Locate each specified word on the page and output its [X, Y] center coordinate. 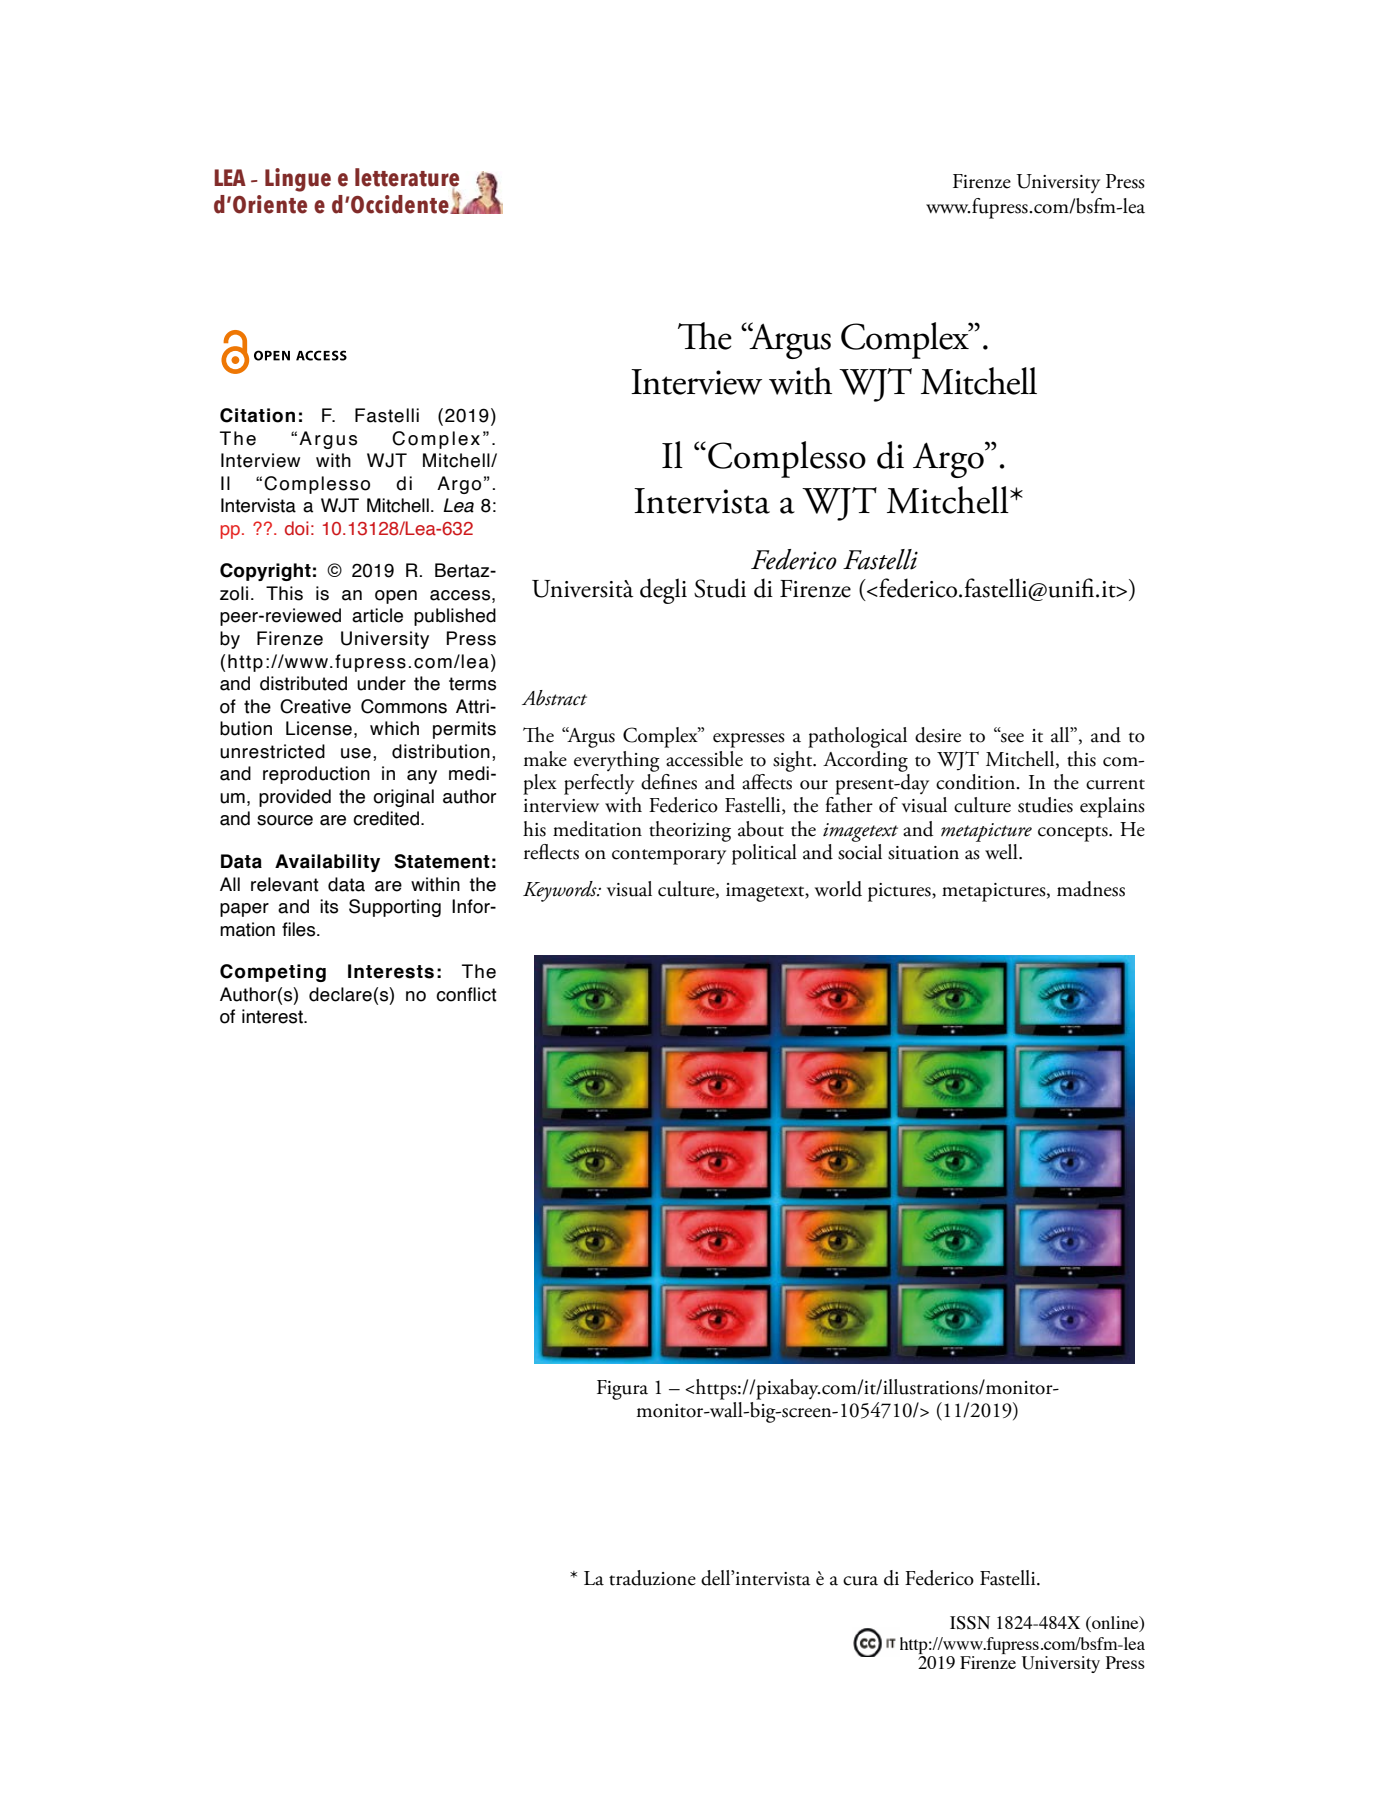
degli [663, 591]
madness [1091, 889]
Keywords [561, 891]
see [1011, 737]
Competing [273, 973]
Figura [622, 1390]
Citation [257, 415]
